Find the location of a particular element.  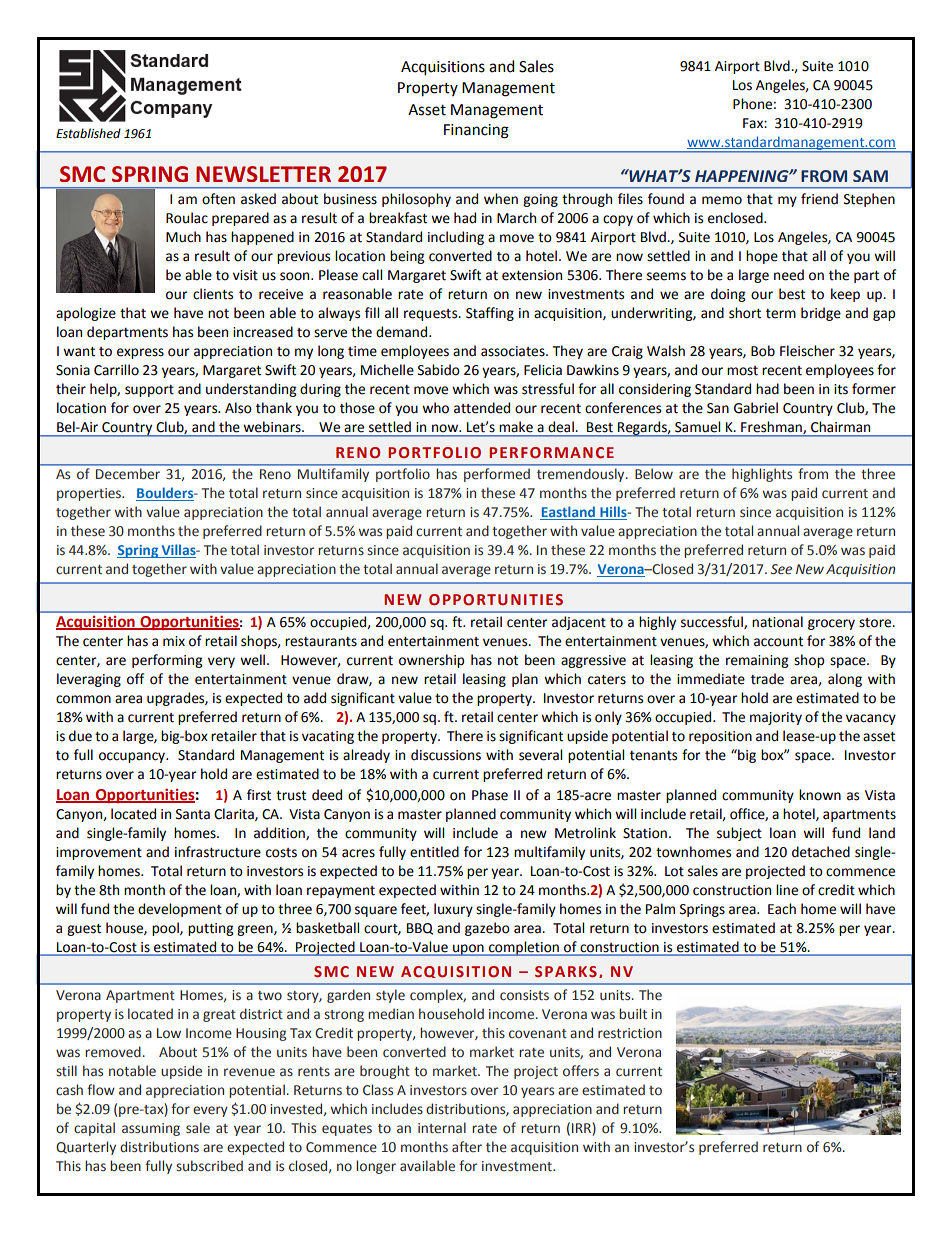

assuming is located at coordinates (151, 1129).
